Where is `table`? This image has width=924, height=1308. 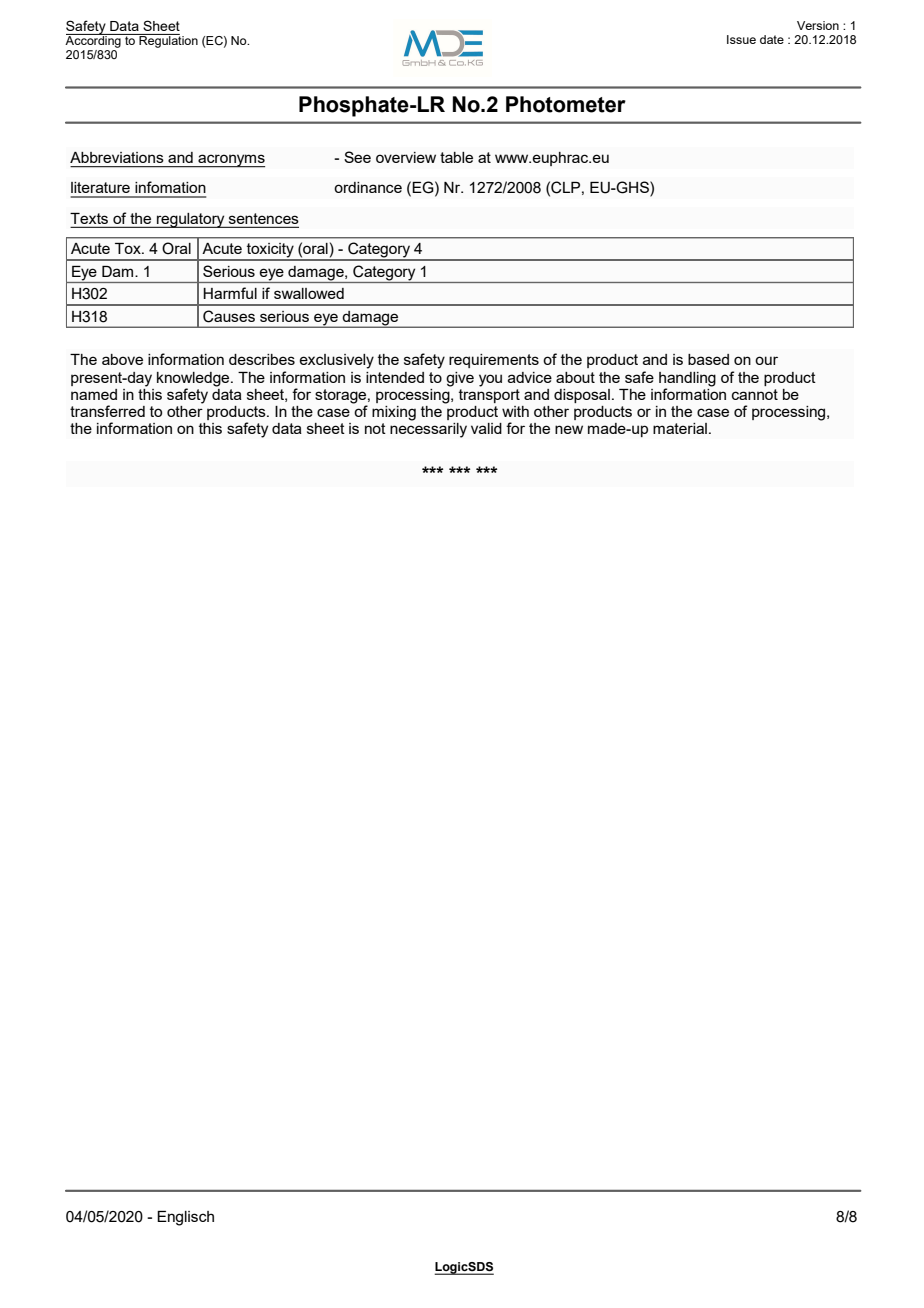
table is located at coordinates (456, 157).
